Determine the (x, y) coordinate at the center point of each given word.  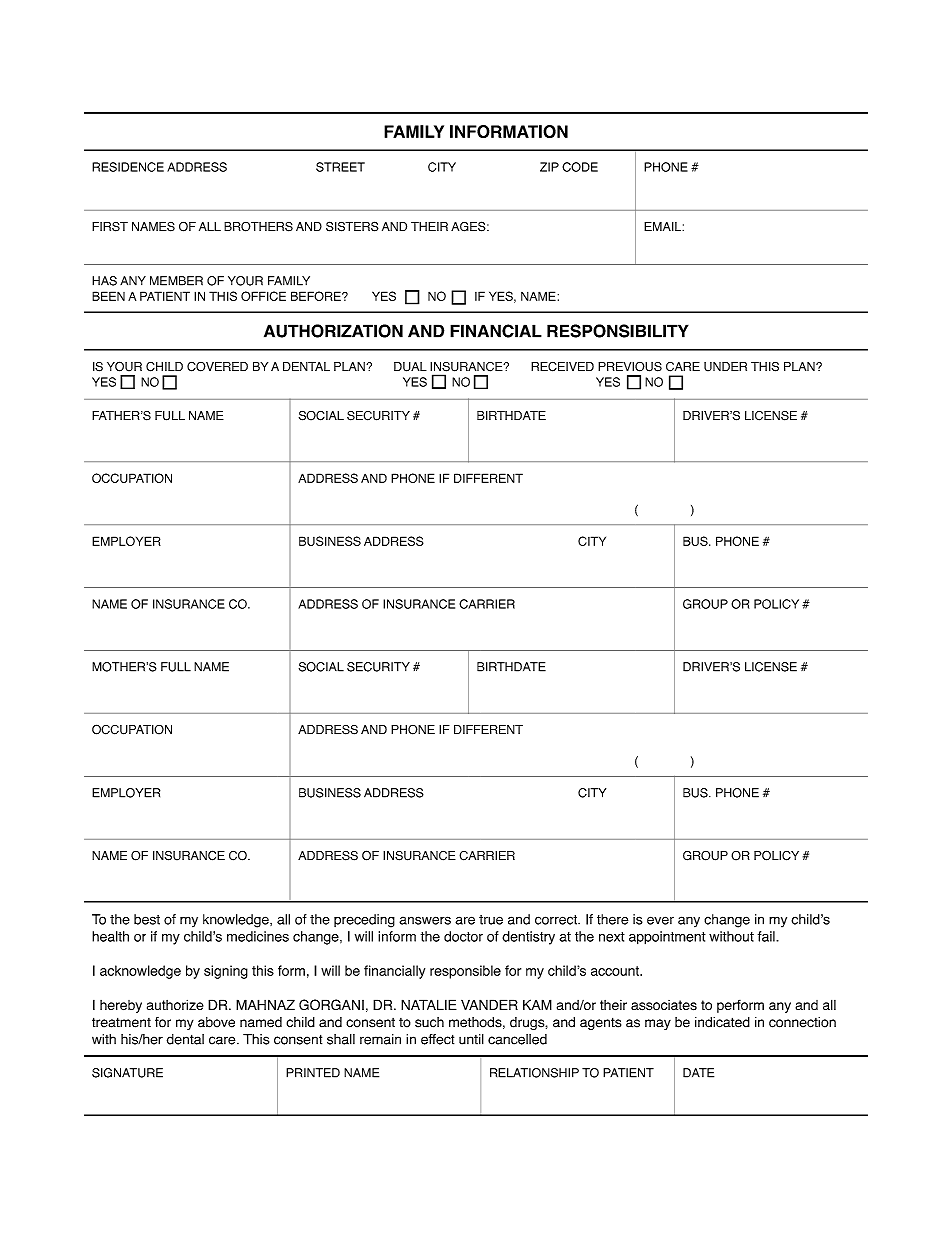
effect (437, 1039)
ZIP (549, 167)
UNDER (725, 367)
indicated (722, 1022)
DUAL (410, 367)
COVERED (217, 367)
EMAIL (663, 226)
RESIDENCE (128, 167)
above (216, 1022)
